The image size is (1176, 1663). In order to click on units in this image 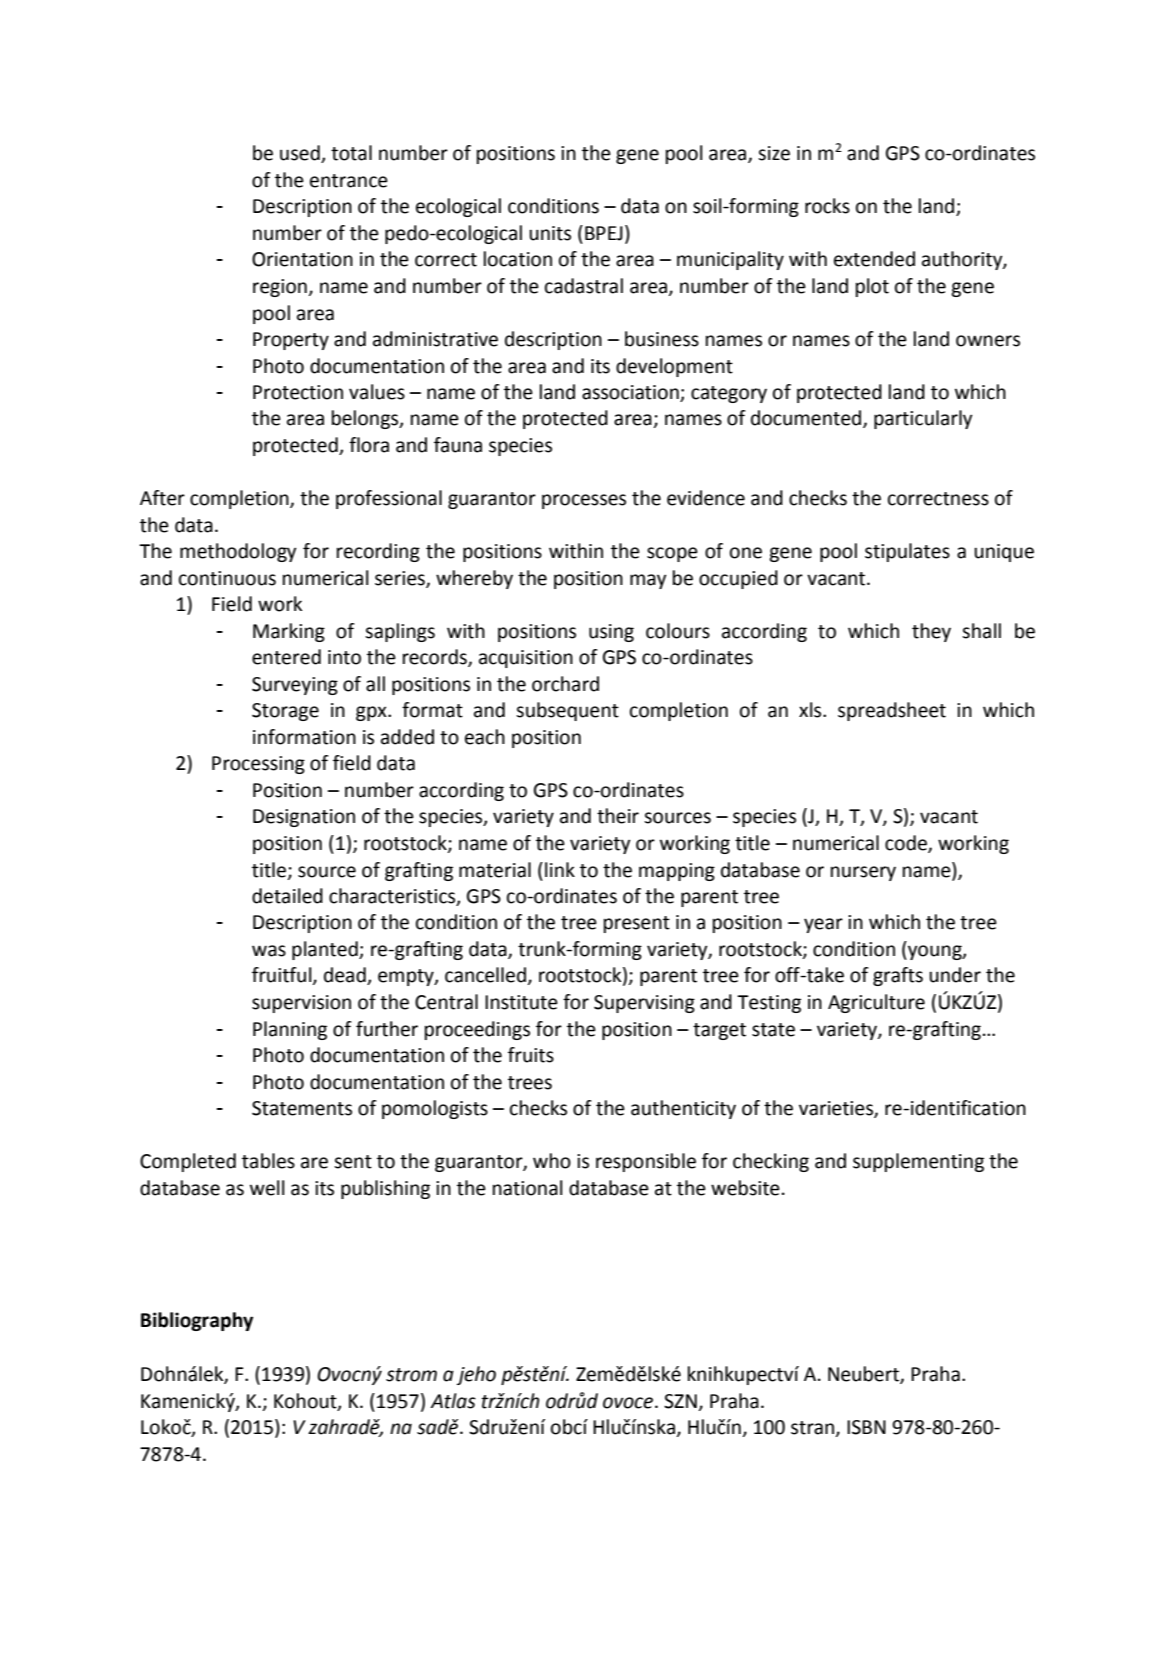, I will do `click(550, 233)`.
